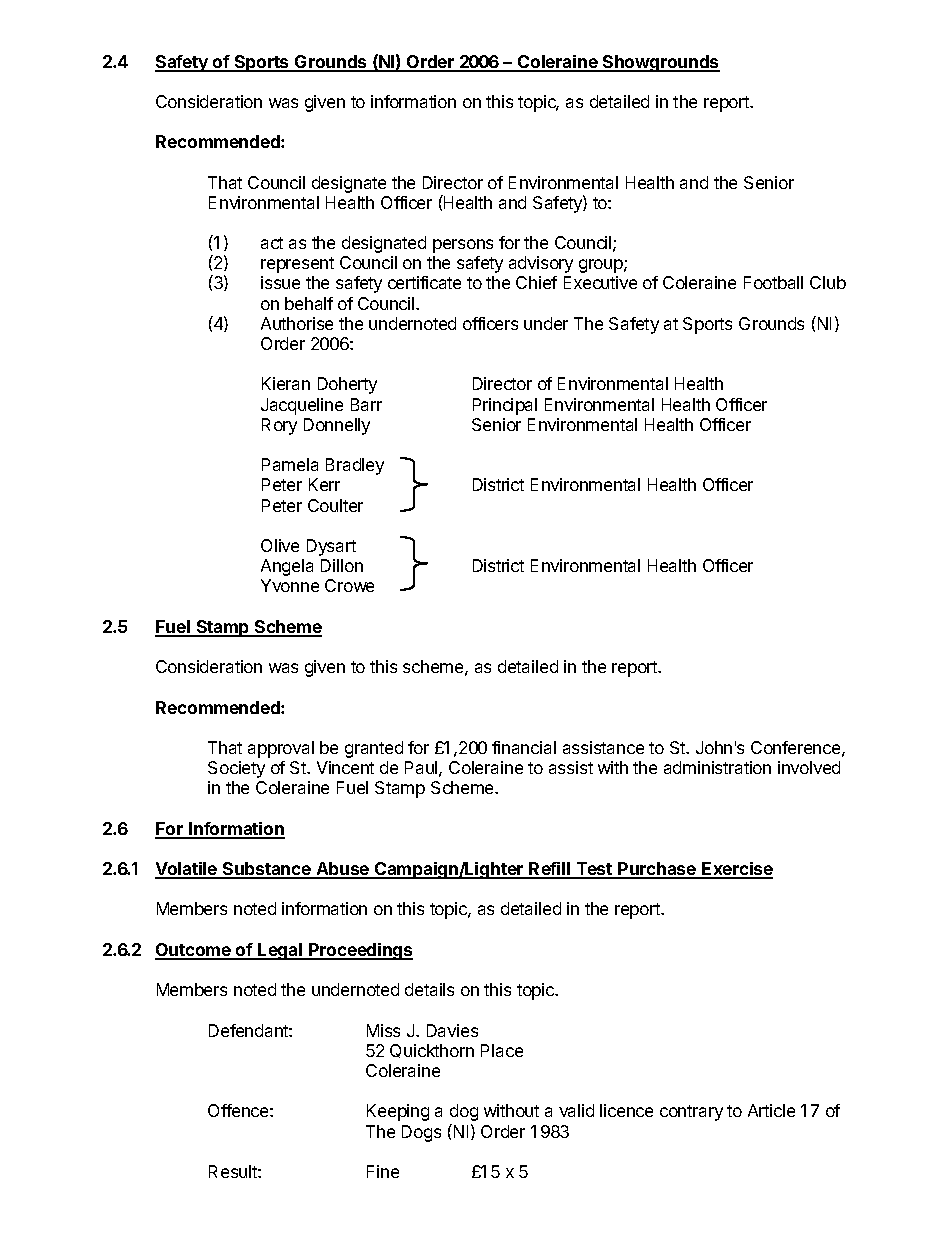 This screenshot has height=1233, width=952. What do you see at coordinates (717, 767) in the screenshot?
I see `administration` at bounding box center [717, 767].
